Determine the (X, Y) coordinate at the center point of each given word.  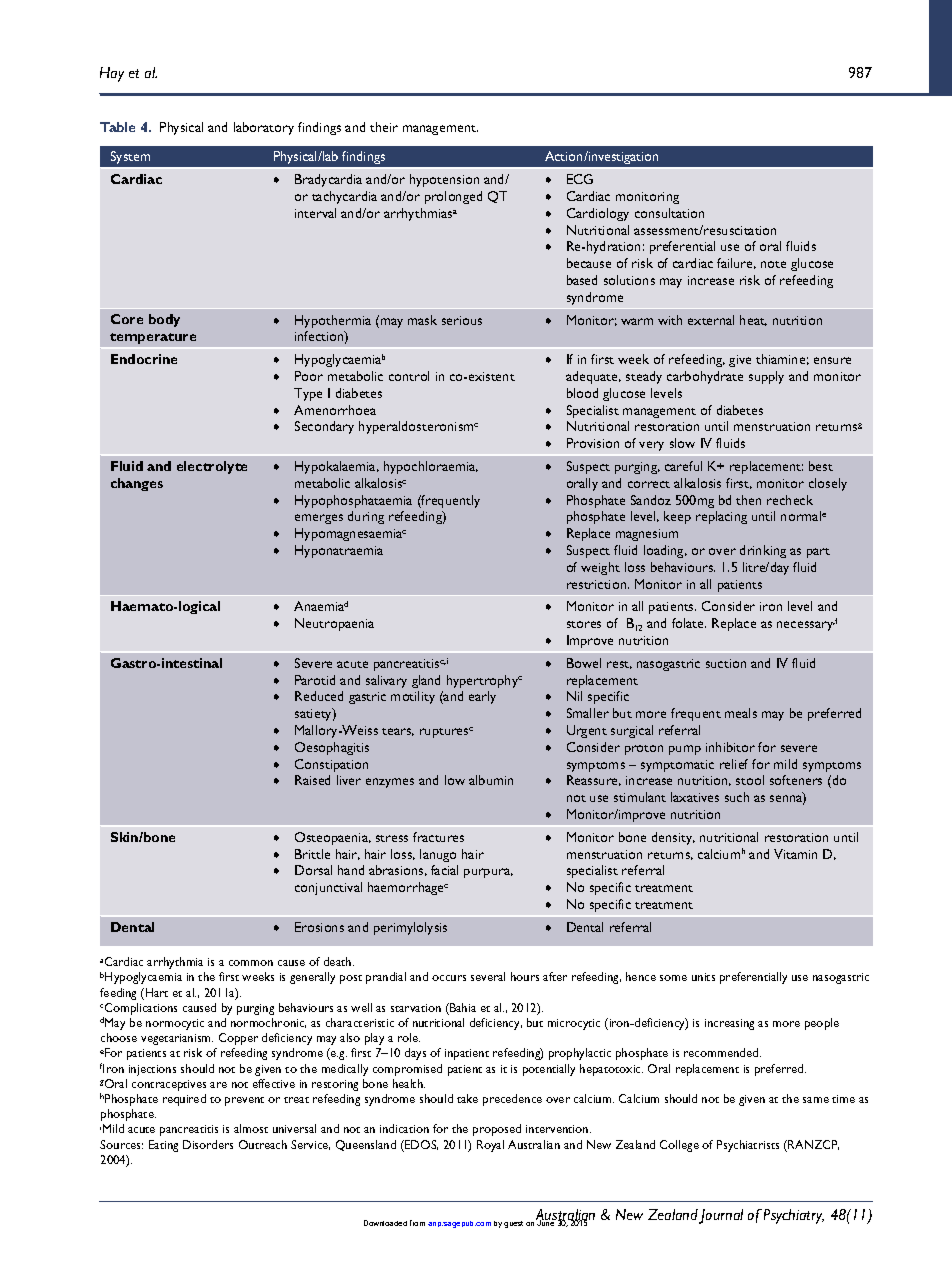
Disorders (208, 1144)
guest (513, 1224)
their (384, 127)
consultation (669, 213)
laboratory (264, 128)
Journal (721, 1216)
